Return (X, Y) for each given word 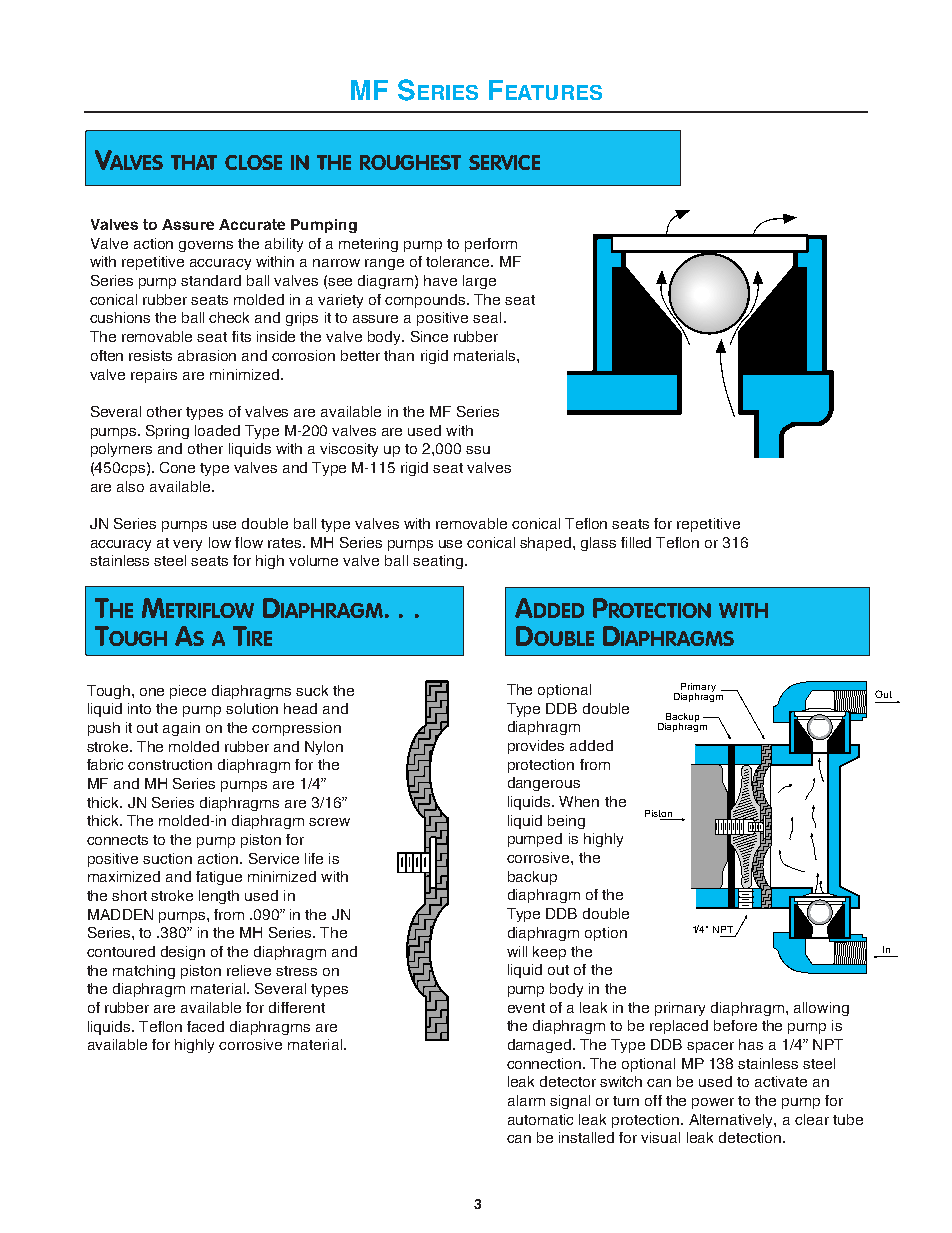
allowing (821, 1009)
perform (491, 245)
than (399, 355)
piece (188, 692)
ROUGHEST (410, 162)
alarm (526, 1100)
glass (598, 544)
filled (636, 542)
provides (536, 747)
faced (205, 1026)
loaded (217, 430)
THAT (194, 162)
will (517, 951)
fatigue (219, 878)
